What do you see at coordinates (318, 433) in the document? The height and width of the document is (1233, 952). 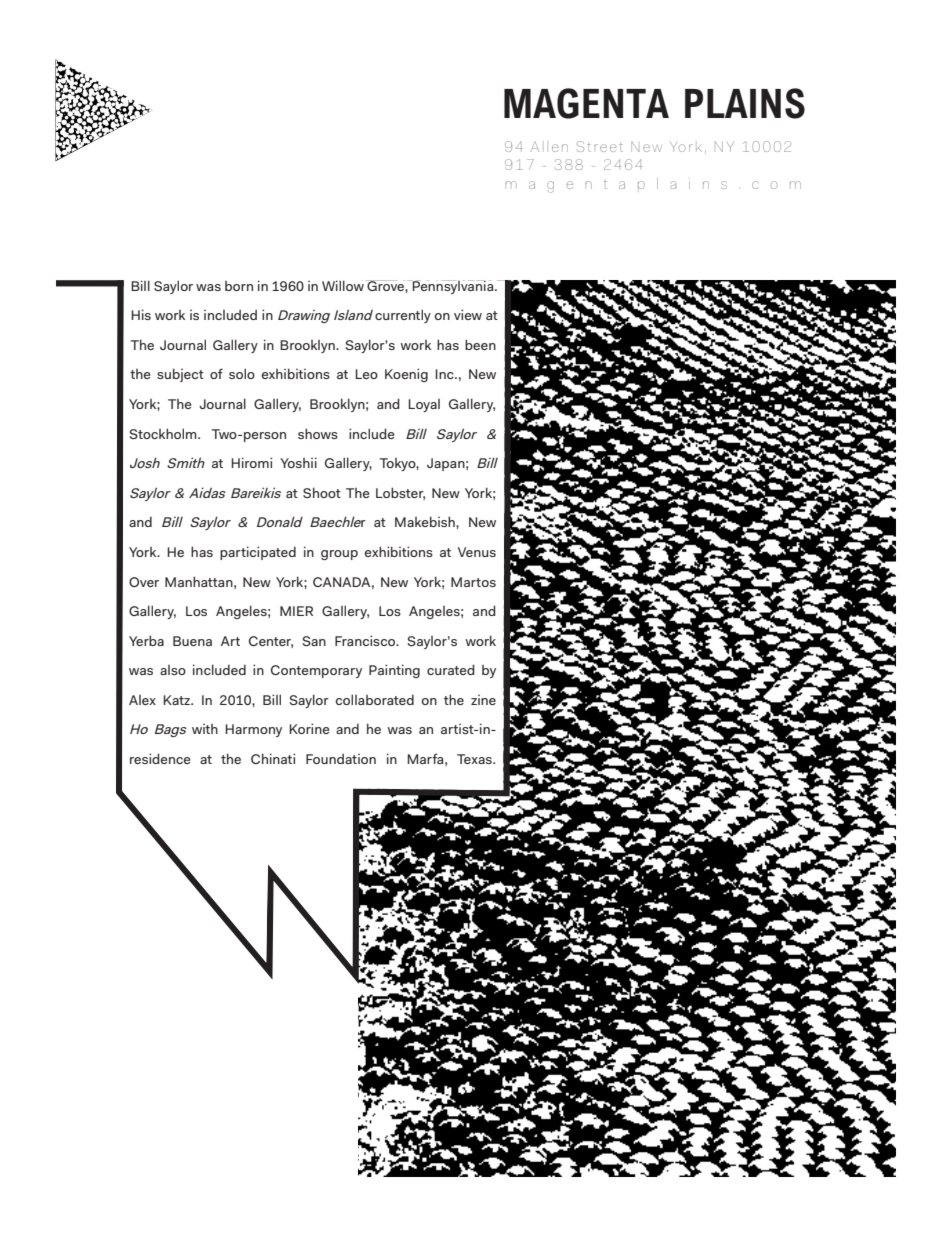 I see `shows` at bounding box center [318, 433].
